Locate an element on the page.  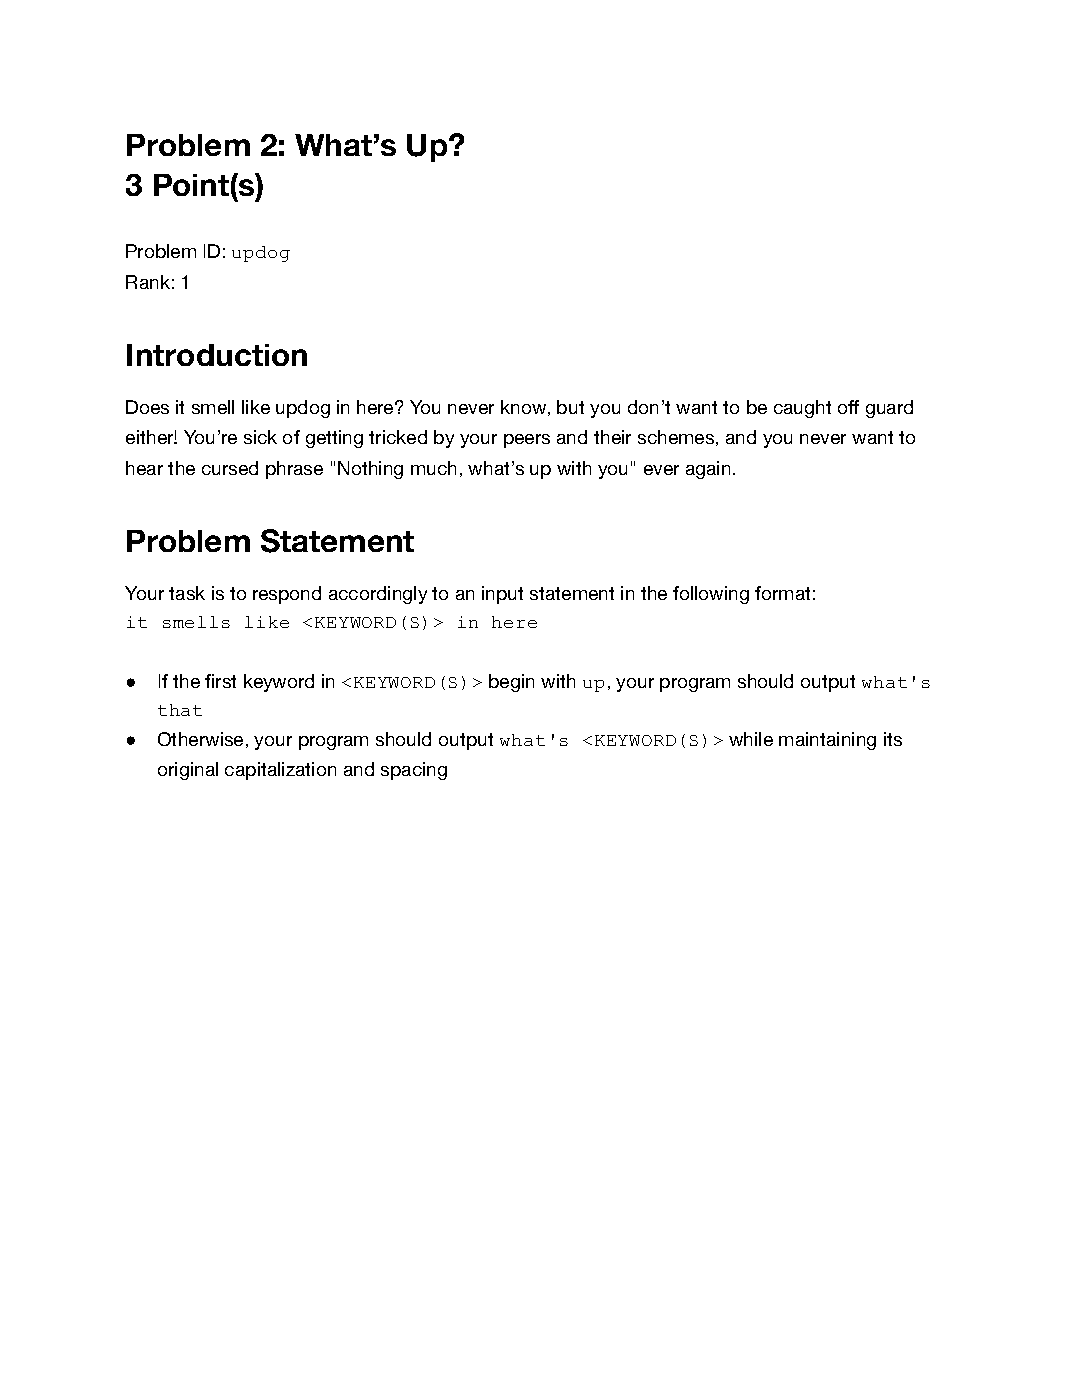
but is located at coordinates (570, 407).
